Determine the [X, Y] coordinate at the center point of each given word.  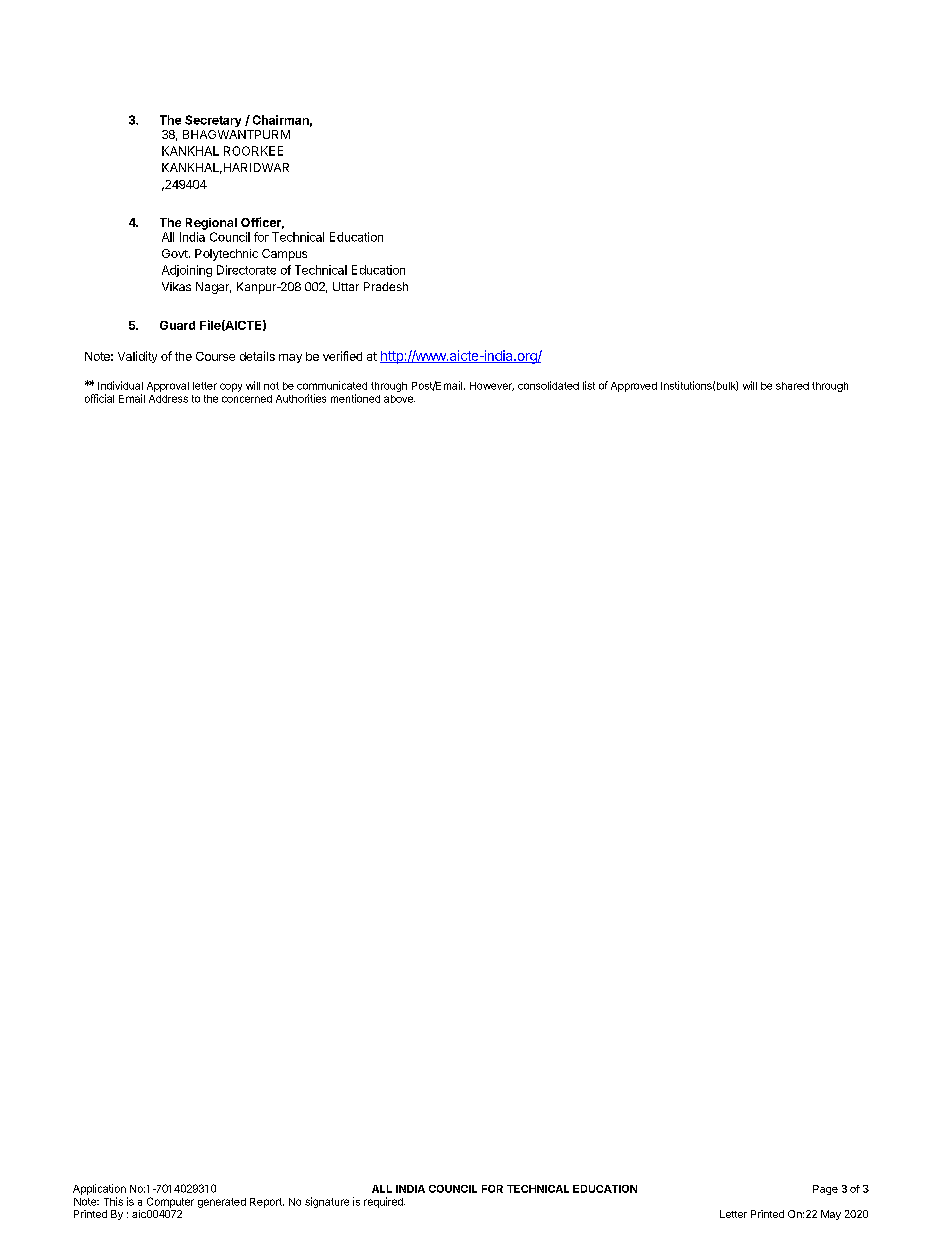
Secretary [213, 121]
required [384, 1202]
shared [792, 386]
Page [825, 1190]
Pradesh [386, 286]
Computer [170, 1202]
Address [168, 399]
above [399, 399]
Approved [634, 387]
